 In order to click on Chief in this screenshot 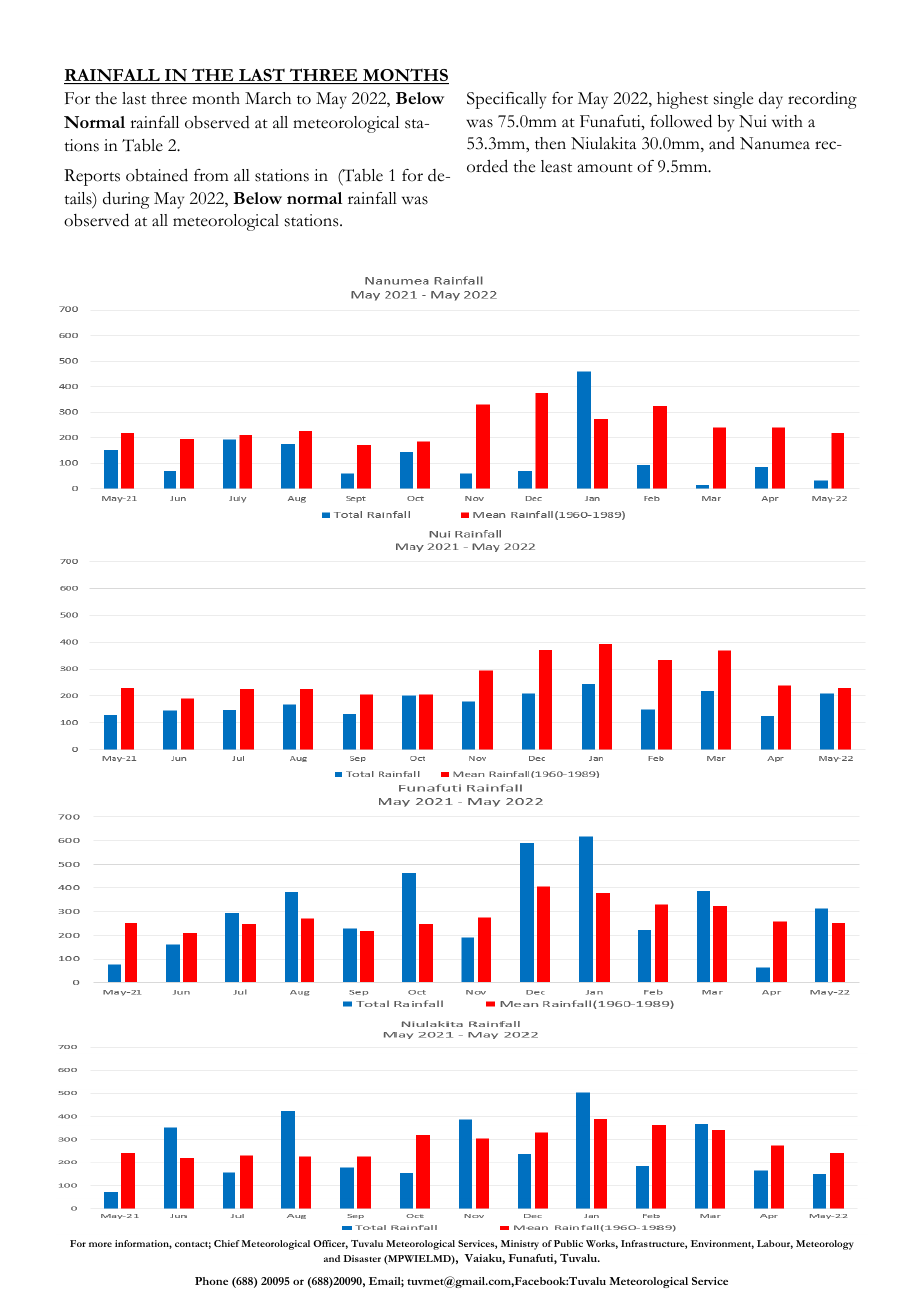, I will do `click(227, 1243)`.
